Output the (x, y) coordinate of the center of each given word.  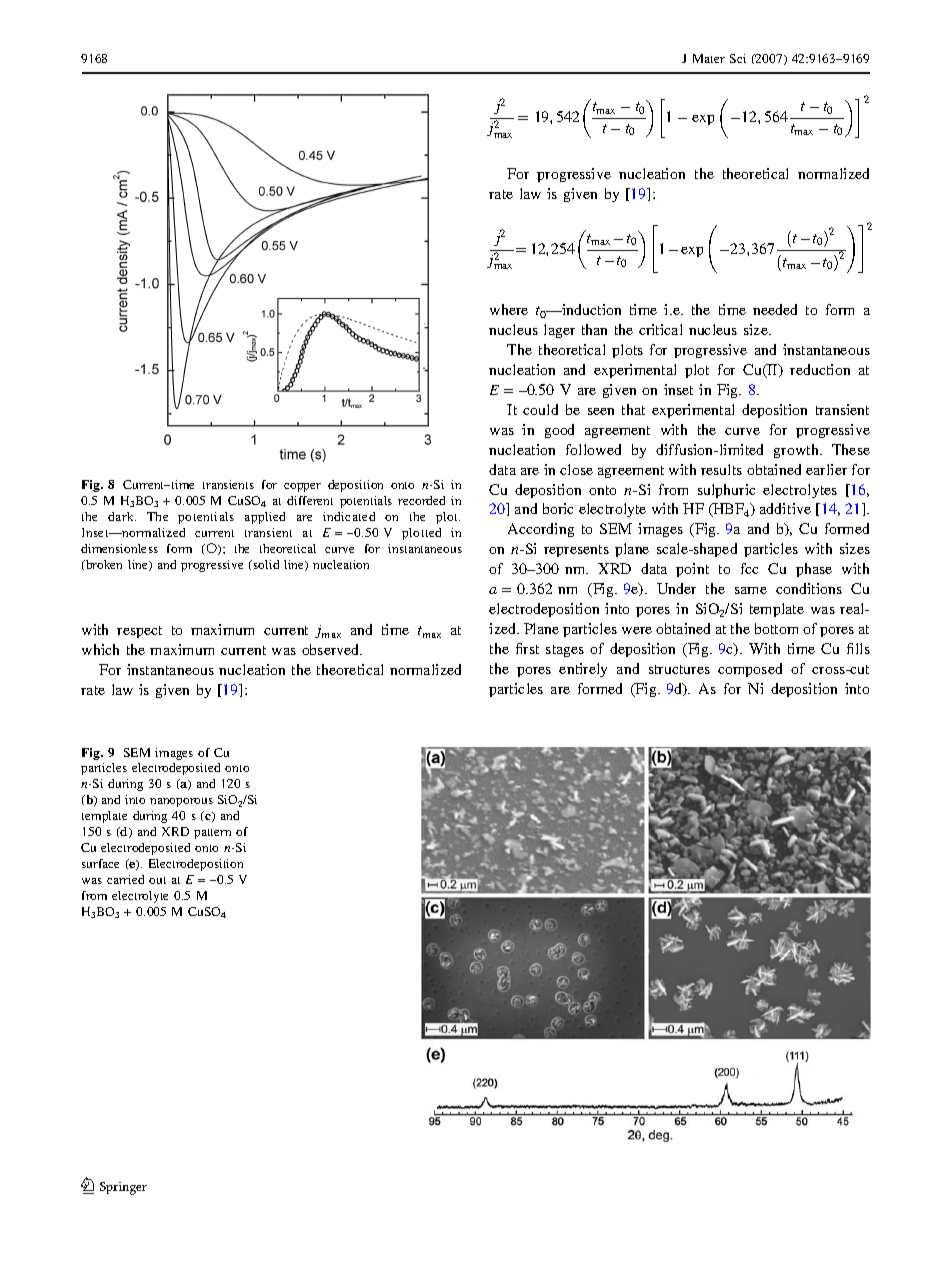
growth (797, 451)
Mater (709, 58)
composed (750, 670)
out (157, 880)
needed (775, 309)
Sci (738, 58)
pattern (212, 834)
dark (122, 516)
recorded (421, 500)
